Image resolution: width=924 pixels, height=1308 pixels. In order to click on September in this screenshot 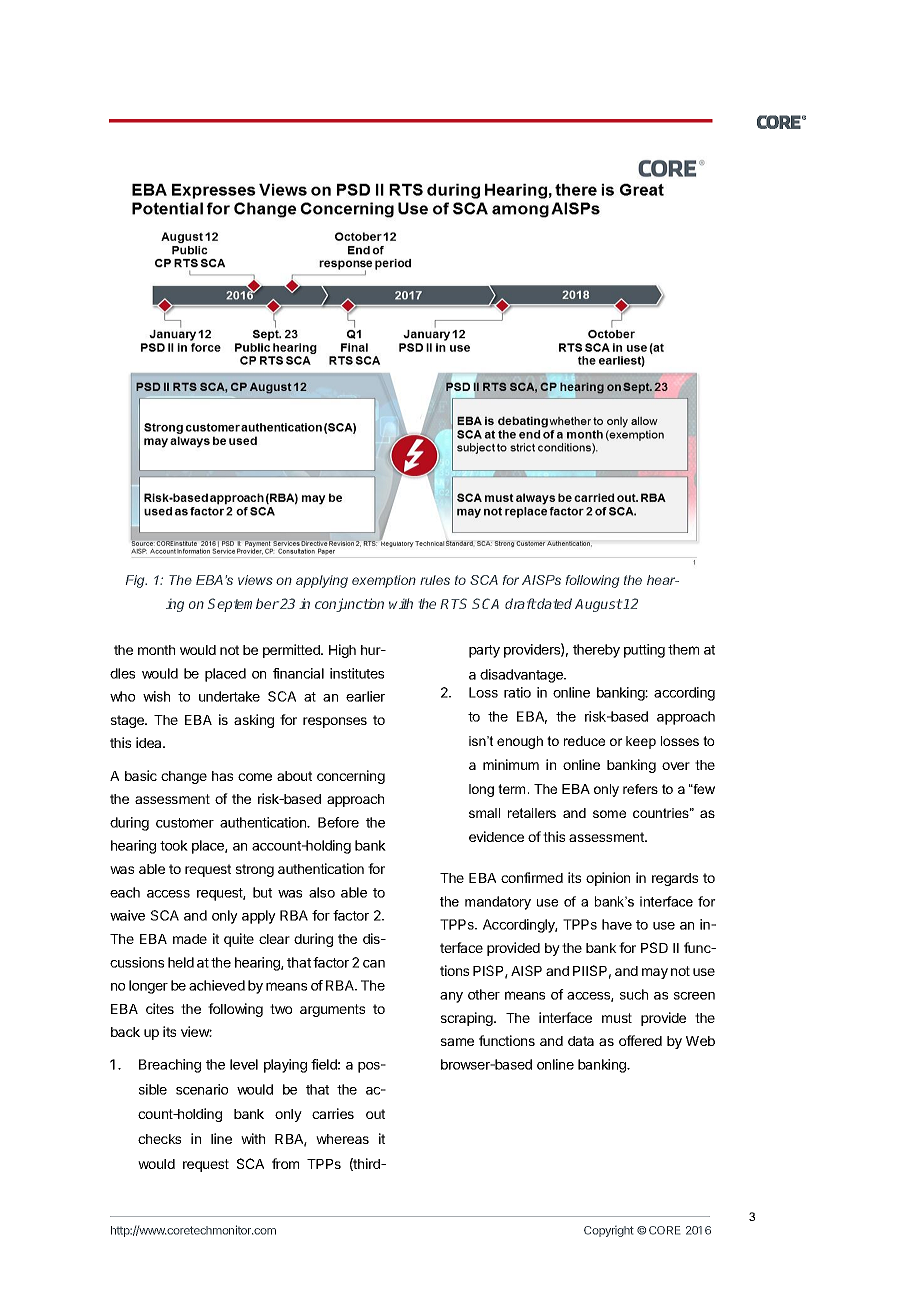, I will do `click(243, 605)`.
